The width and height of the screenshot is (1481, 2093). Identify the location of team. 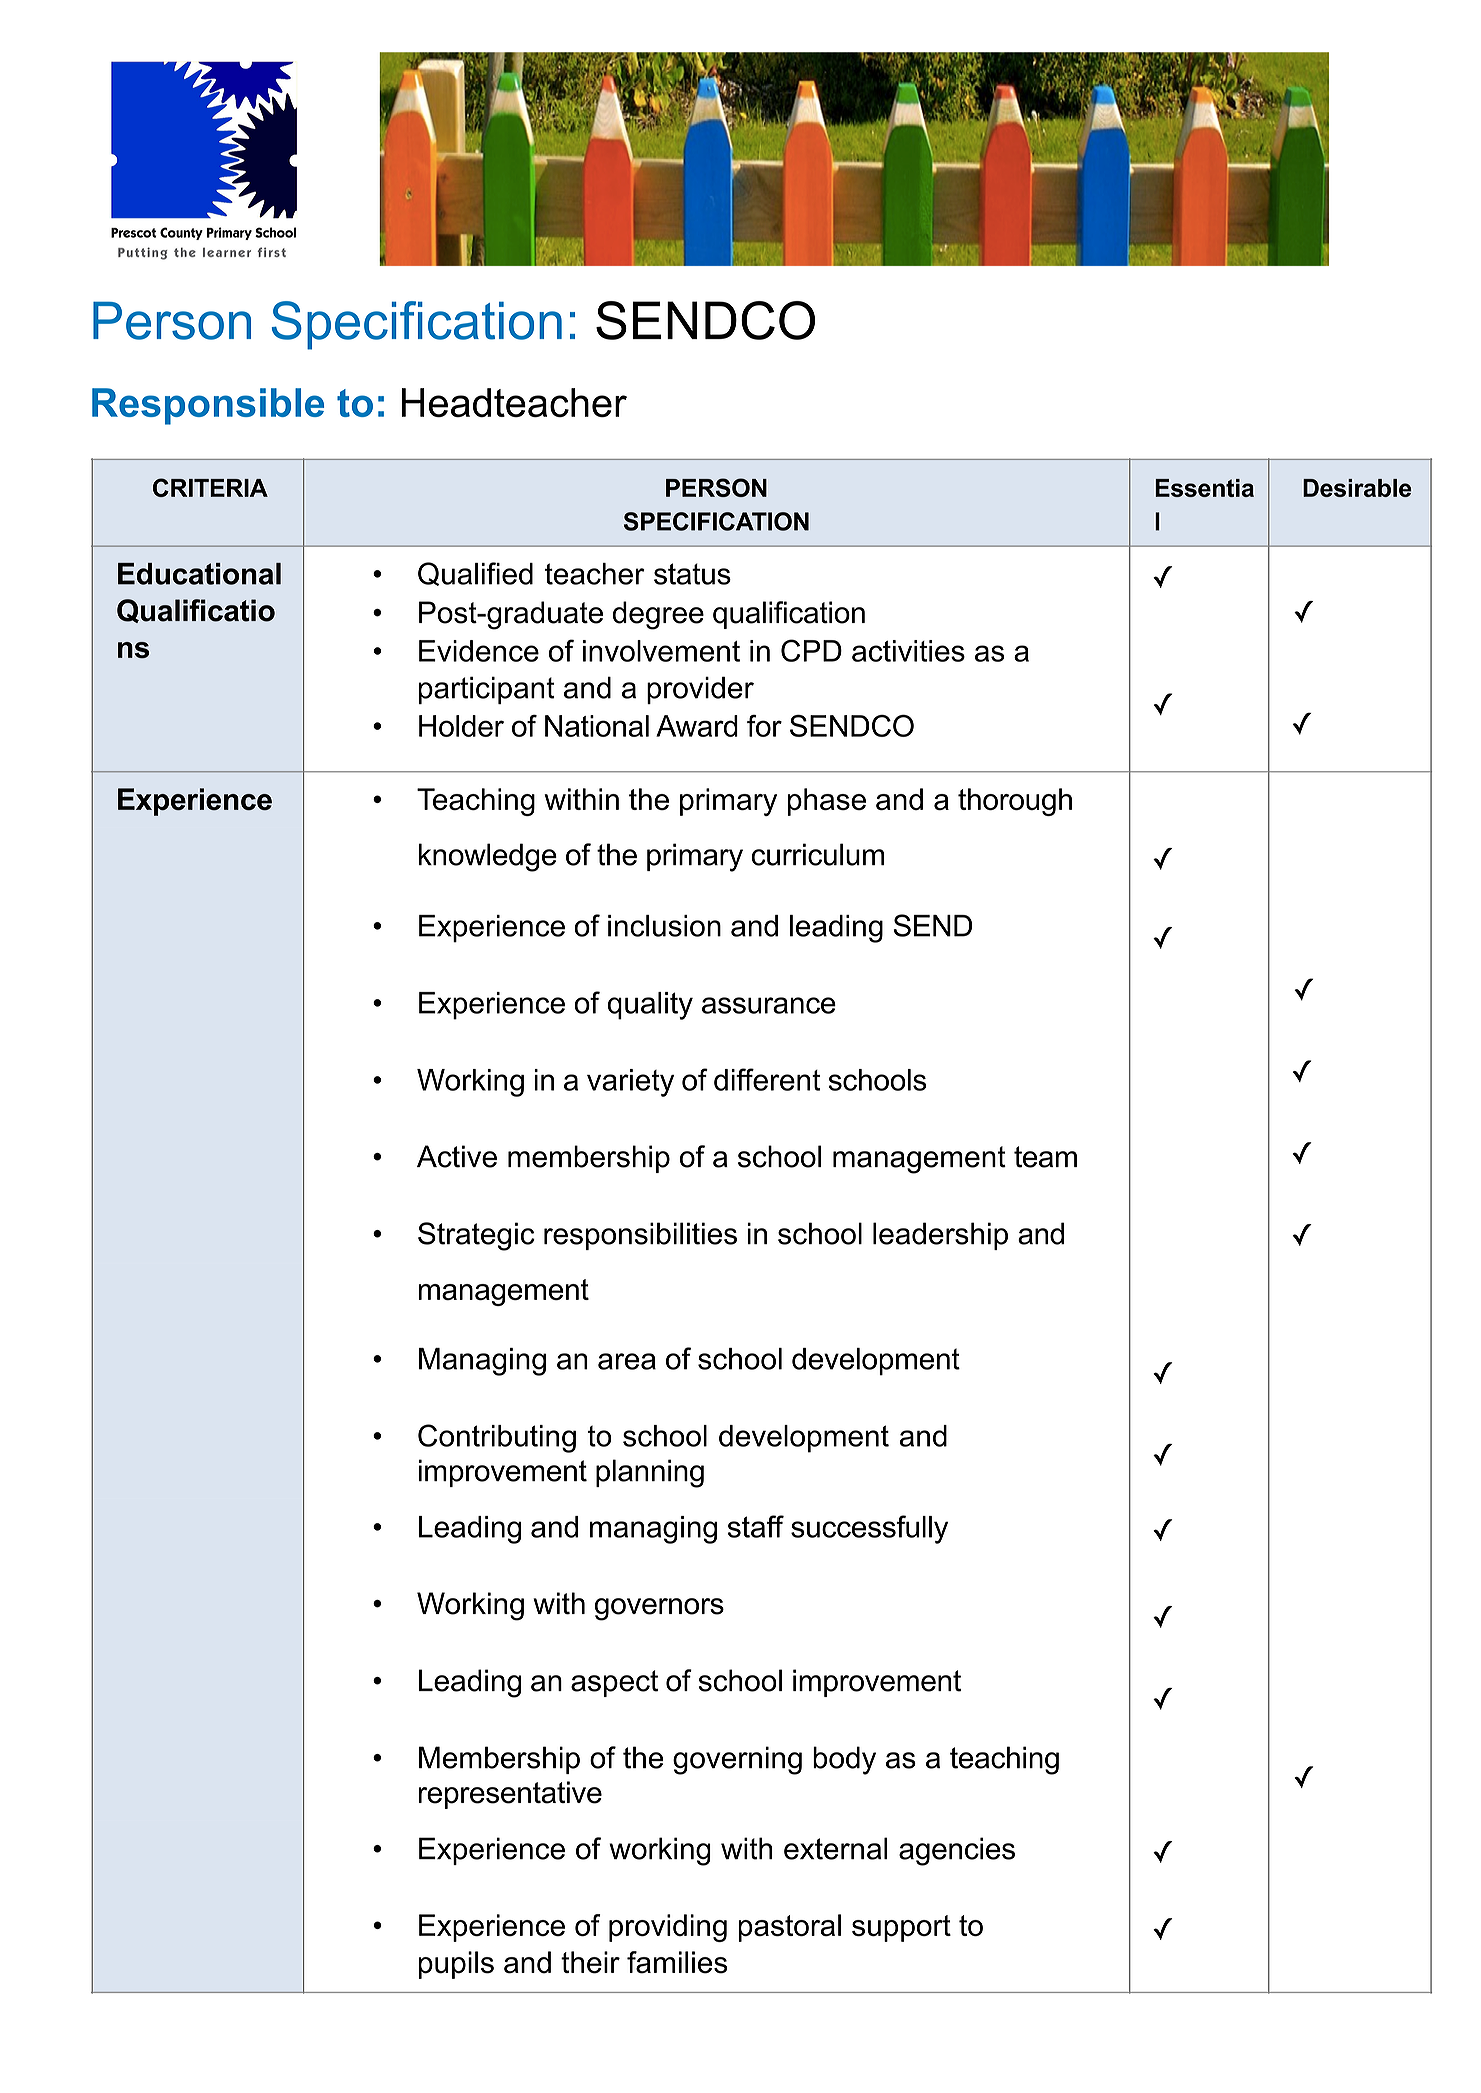
(1045, 1157).
